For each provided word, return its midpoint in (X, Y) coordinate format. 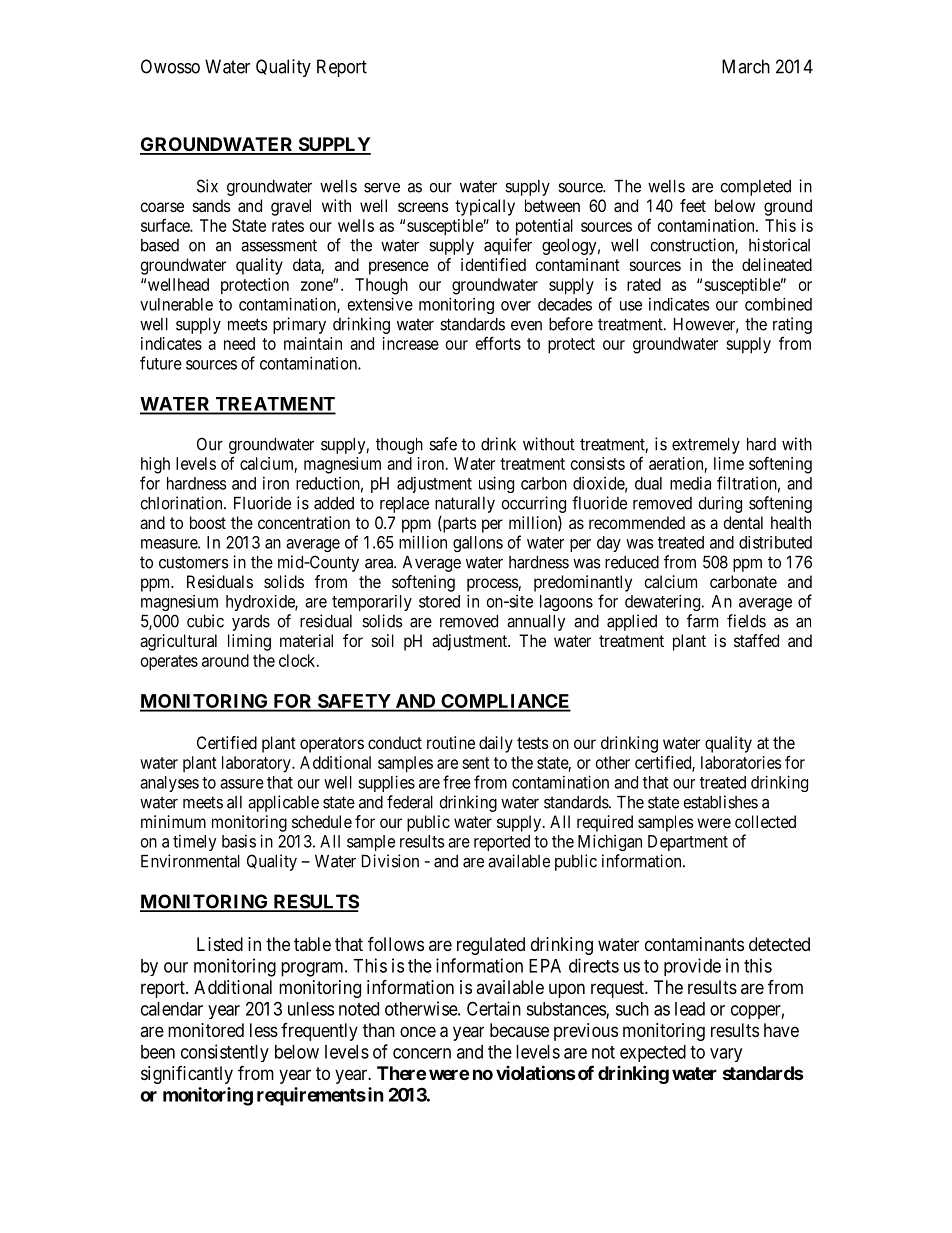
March (746, 66)
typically (485, 207)
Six (207, 186)
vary (726, 1055)
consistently (225, 1053)
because (519, 1030)
